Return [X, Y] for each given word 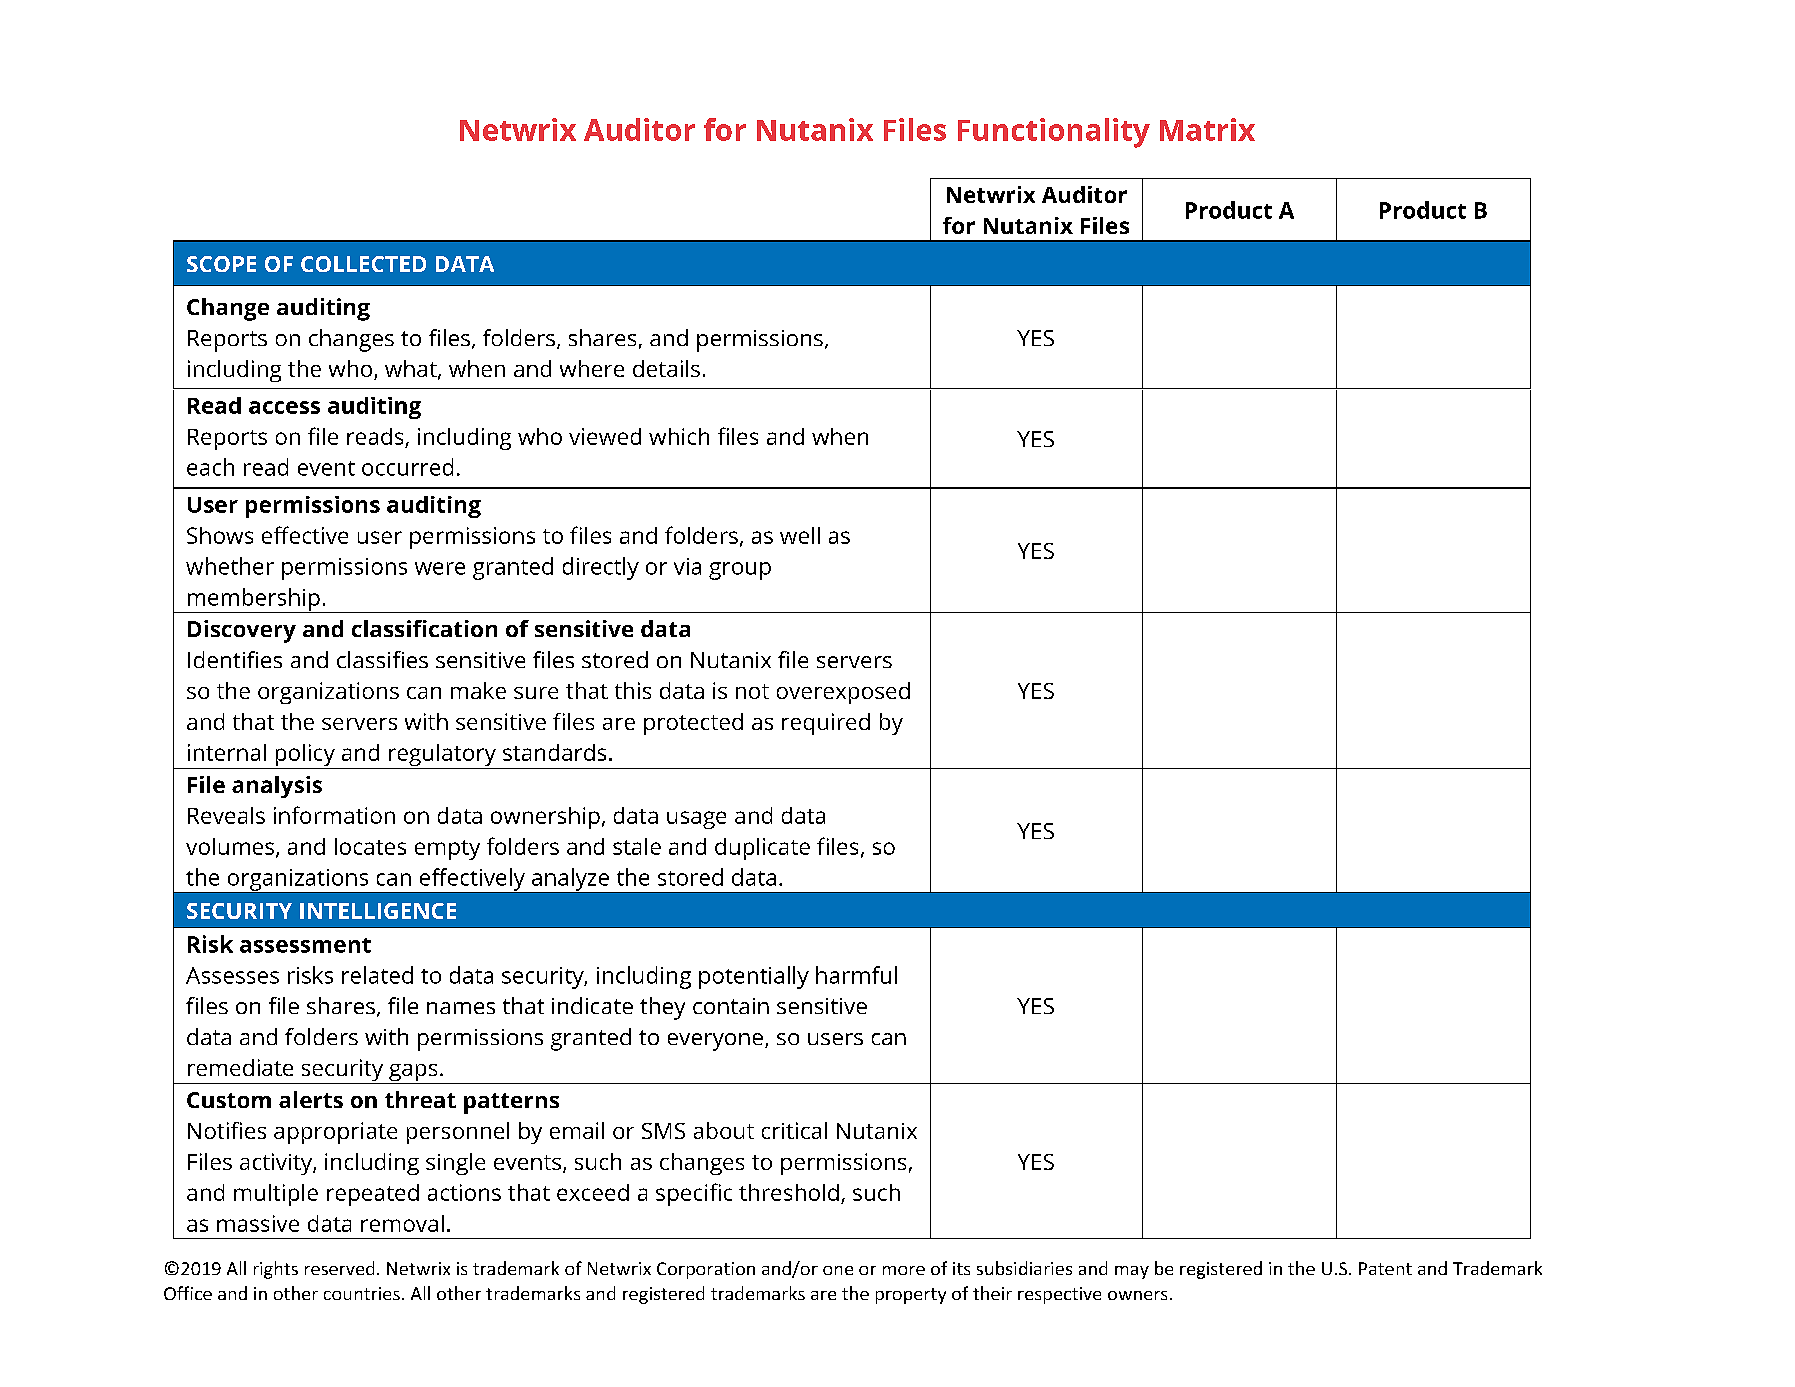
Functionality [1054, 133]
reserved [339, 1268]
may [1132, 1272]
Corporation [706, 1270]
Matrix [1207, 129]
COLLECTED [363, 264]
